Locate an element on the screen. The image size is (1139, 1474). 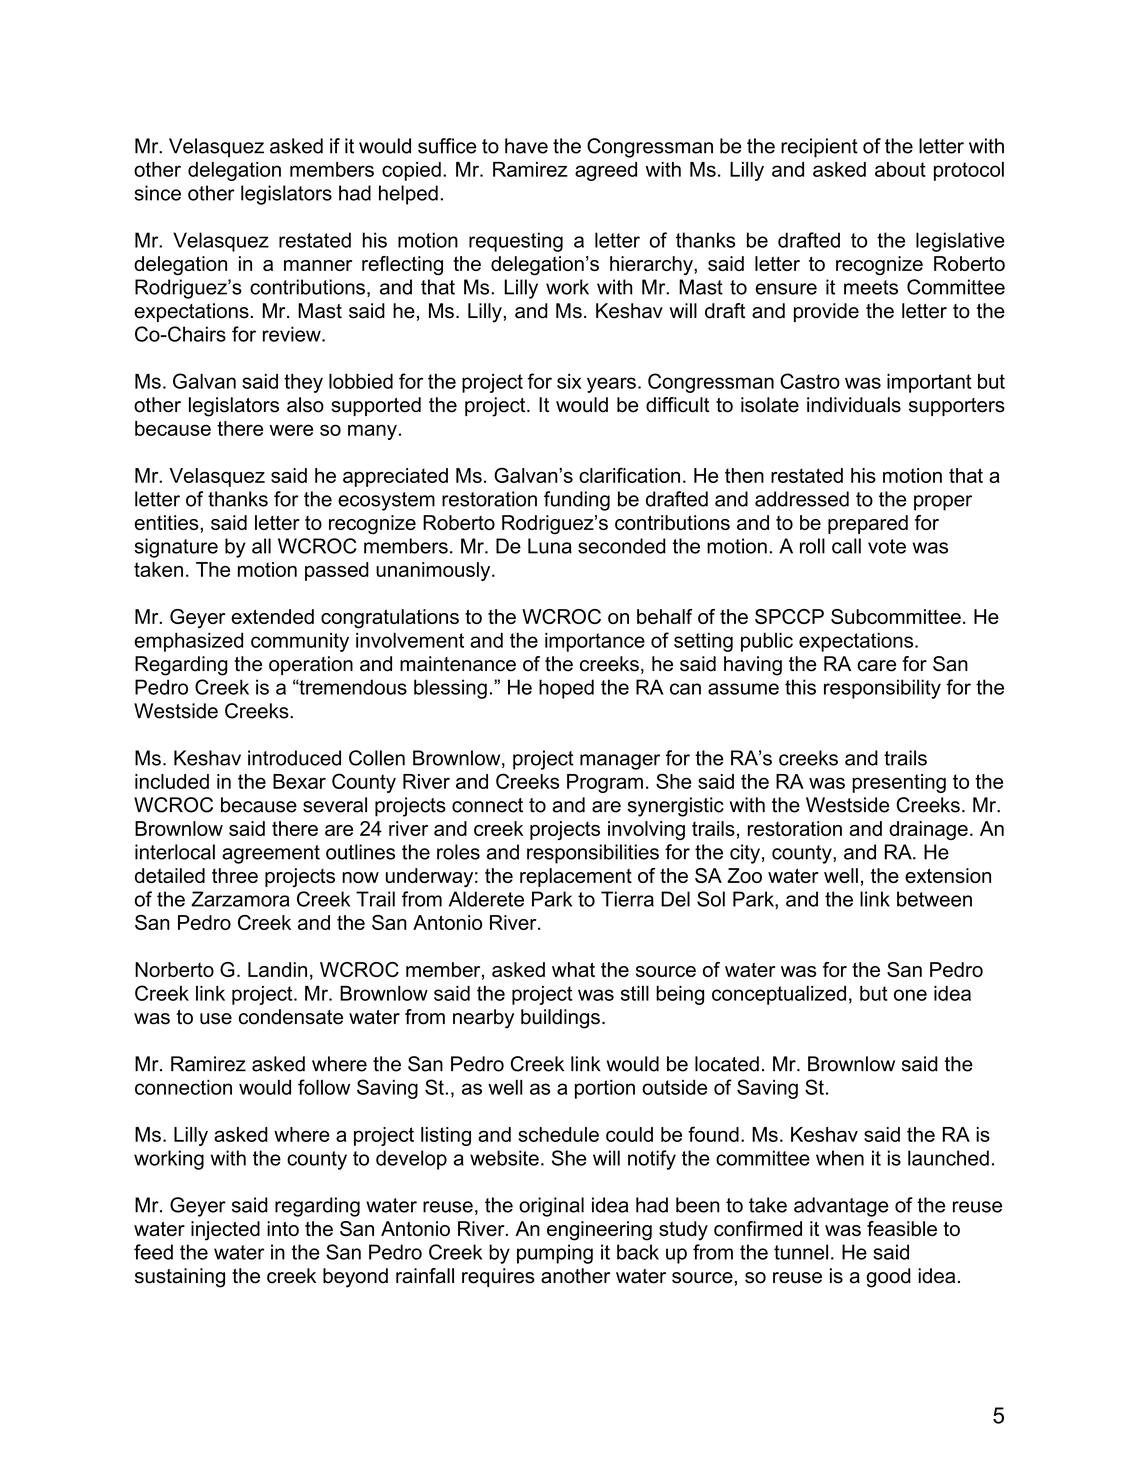
agreed is located at coordinates (606, 171).
